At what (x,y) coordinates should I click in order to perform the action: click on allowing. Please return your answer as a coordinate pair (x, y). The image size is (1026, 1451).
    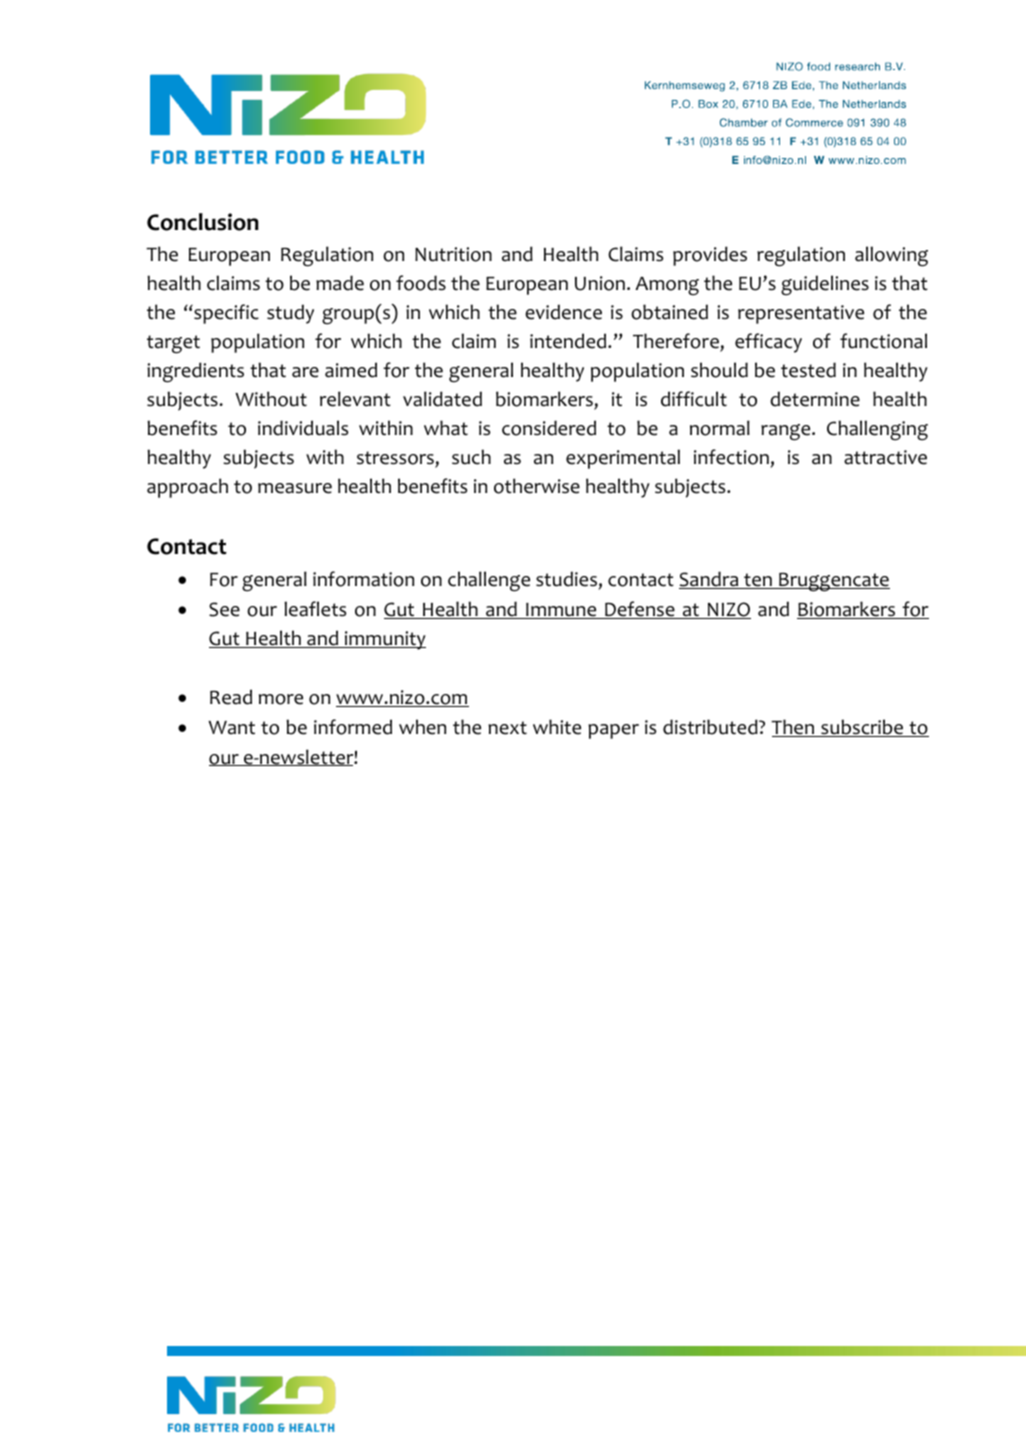
    Looking at the image, I should click on (891, 256).
